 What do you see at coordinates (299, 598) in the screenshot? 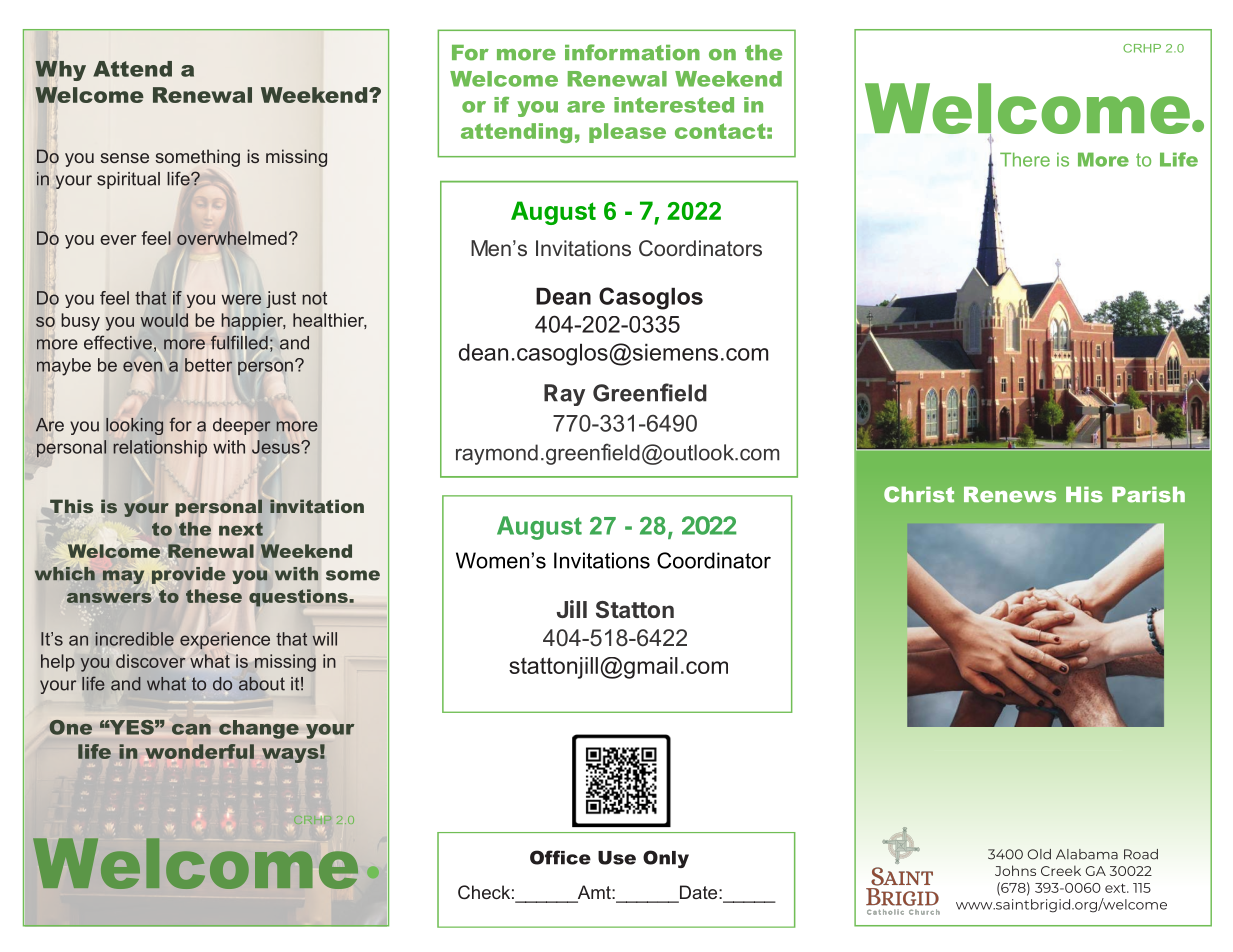
I see `questions` at bounding box center [299, 598].
